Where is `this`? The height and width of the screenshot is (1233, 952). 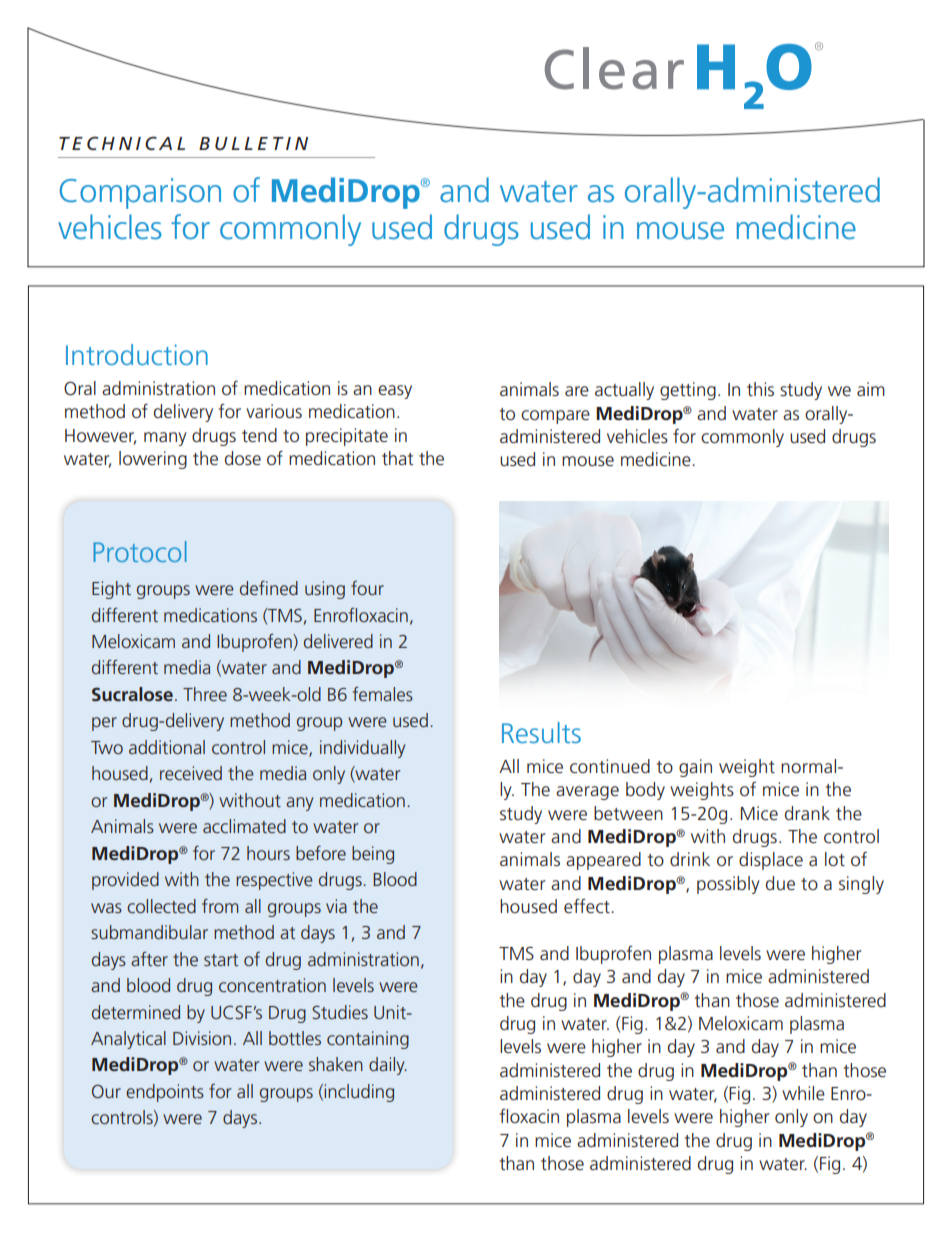
this is located at coordinates (760, 389).
